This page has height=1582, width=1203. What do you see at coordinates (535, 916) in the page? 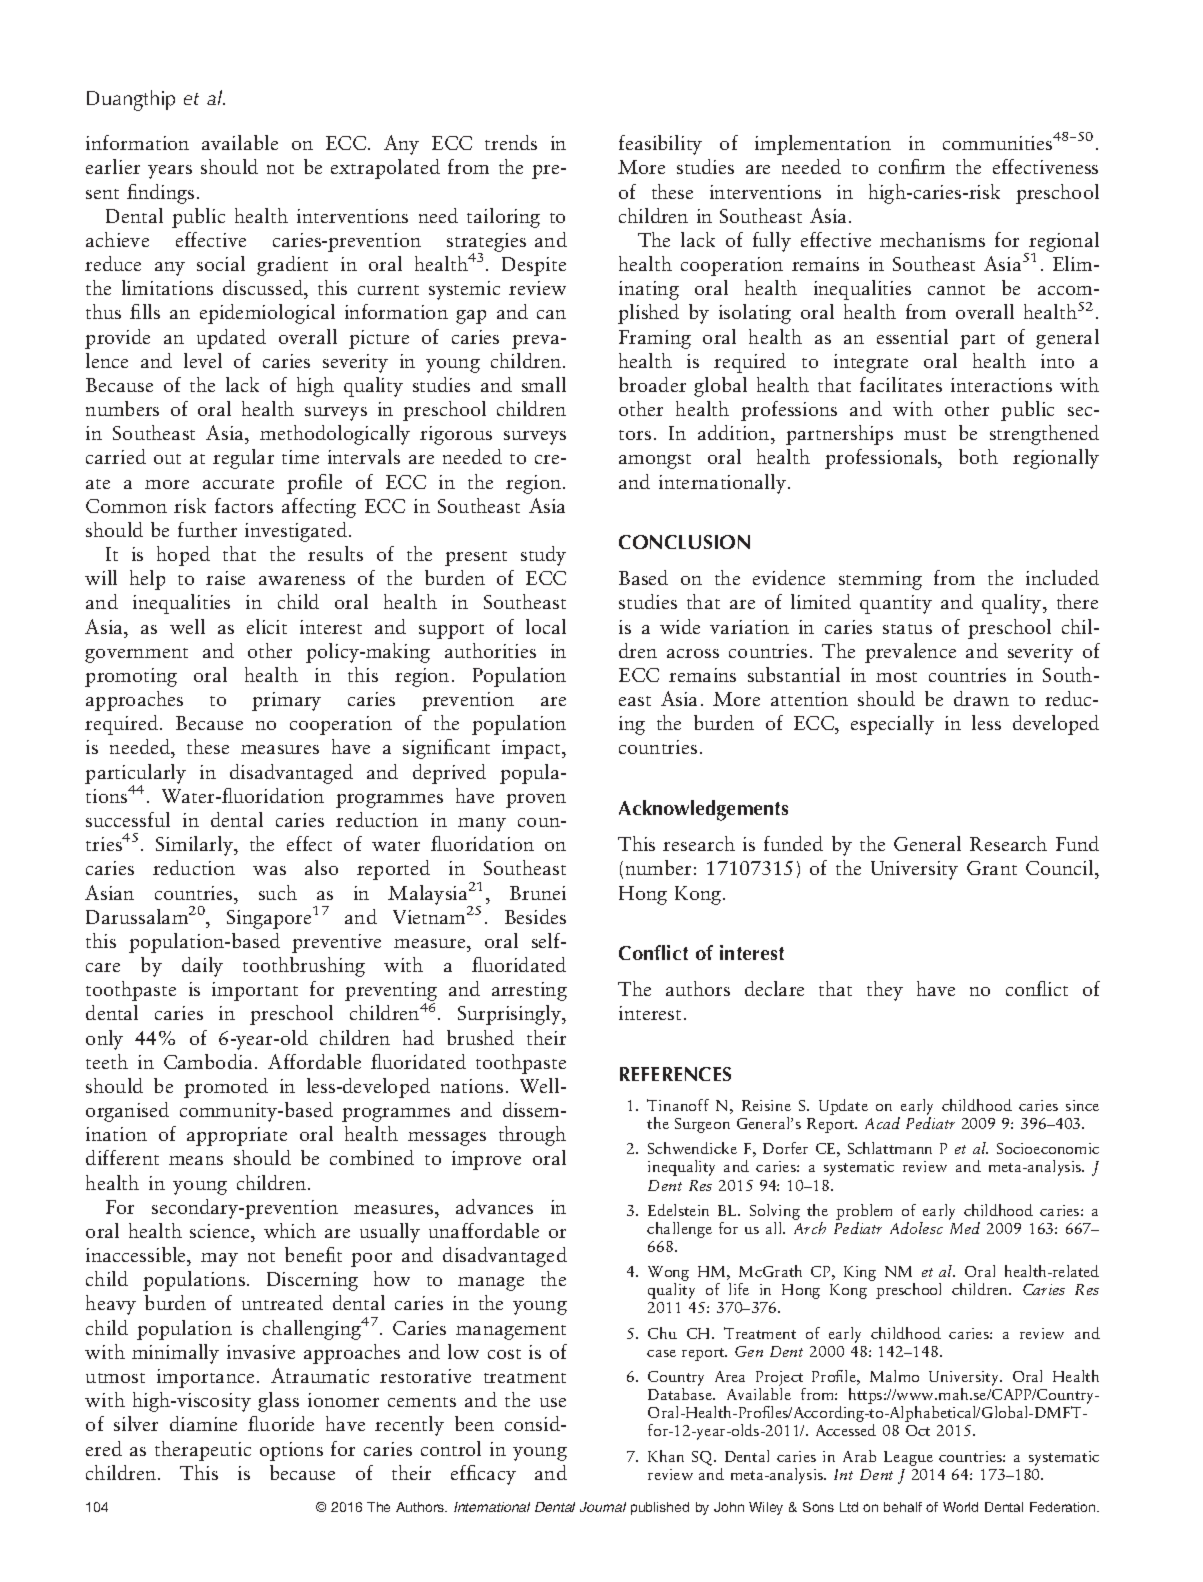
I see `Besides` at bounding box center [535, 916].
